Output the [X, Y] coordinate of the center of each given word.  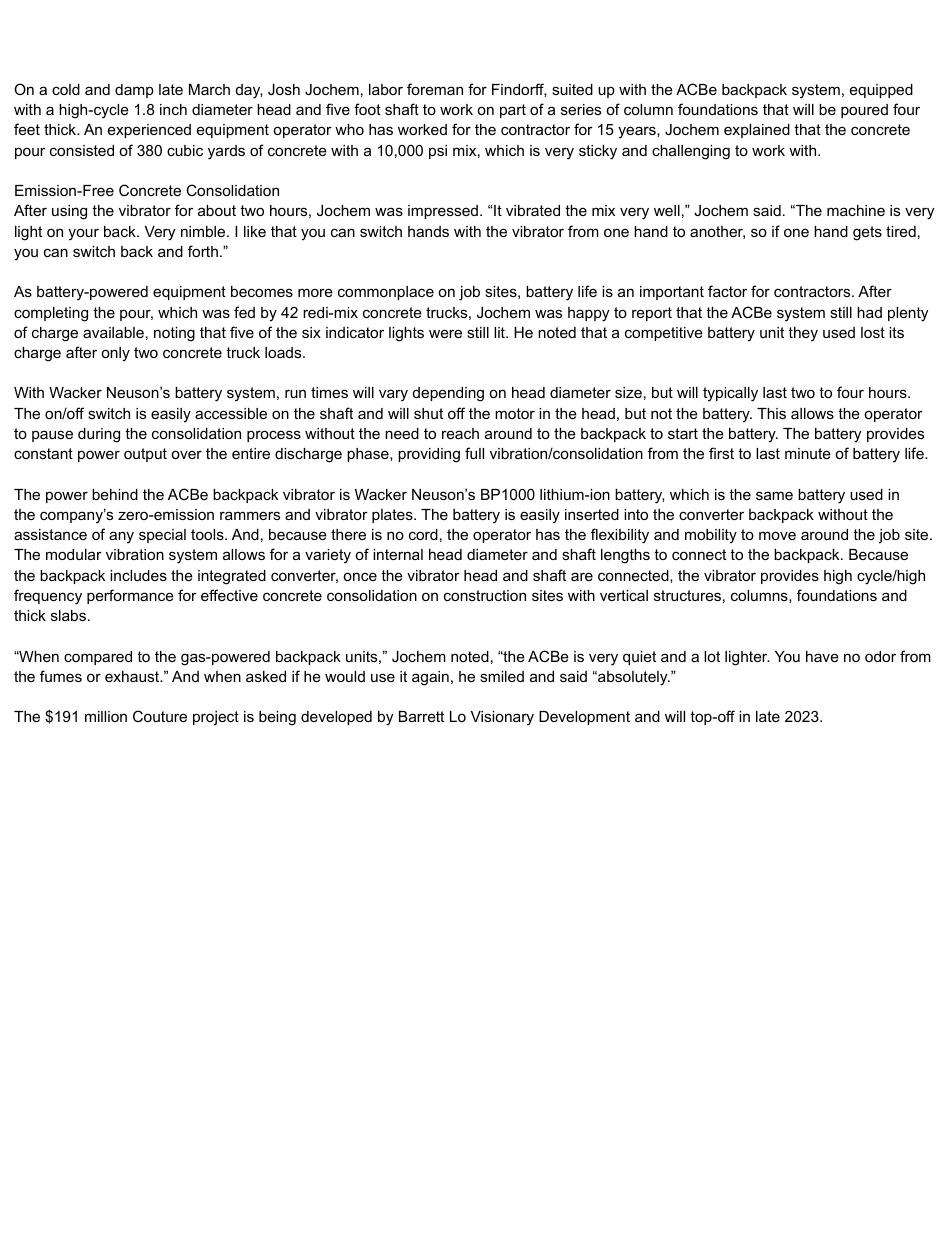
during [99, 435]
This [771, 413]
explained [757, 131]
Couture [160, 716]
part [513, 111]
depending [448, 394]
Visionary [502, 718]
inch [173, 109]
